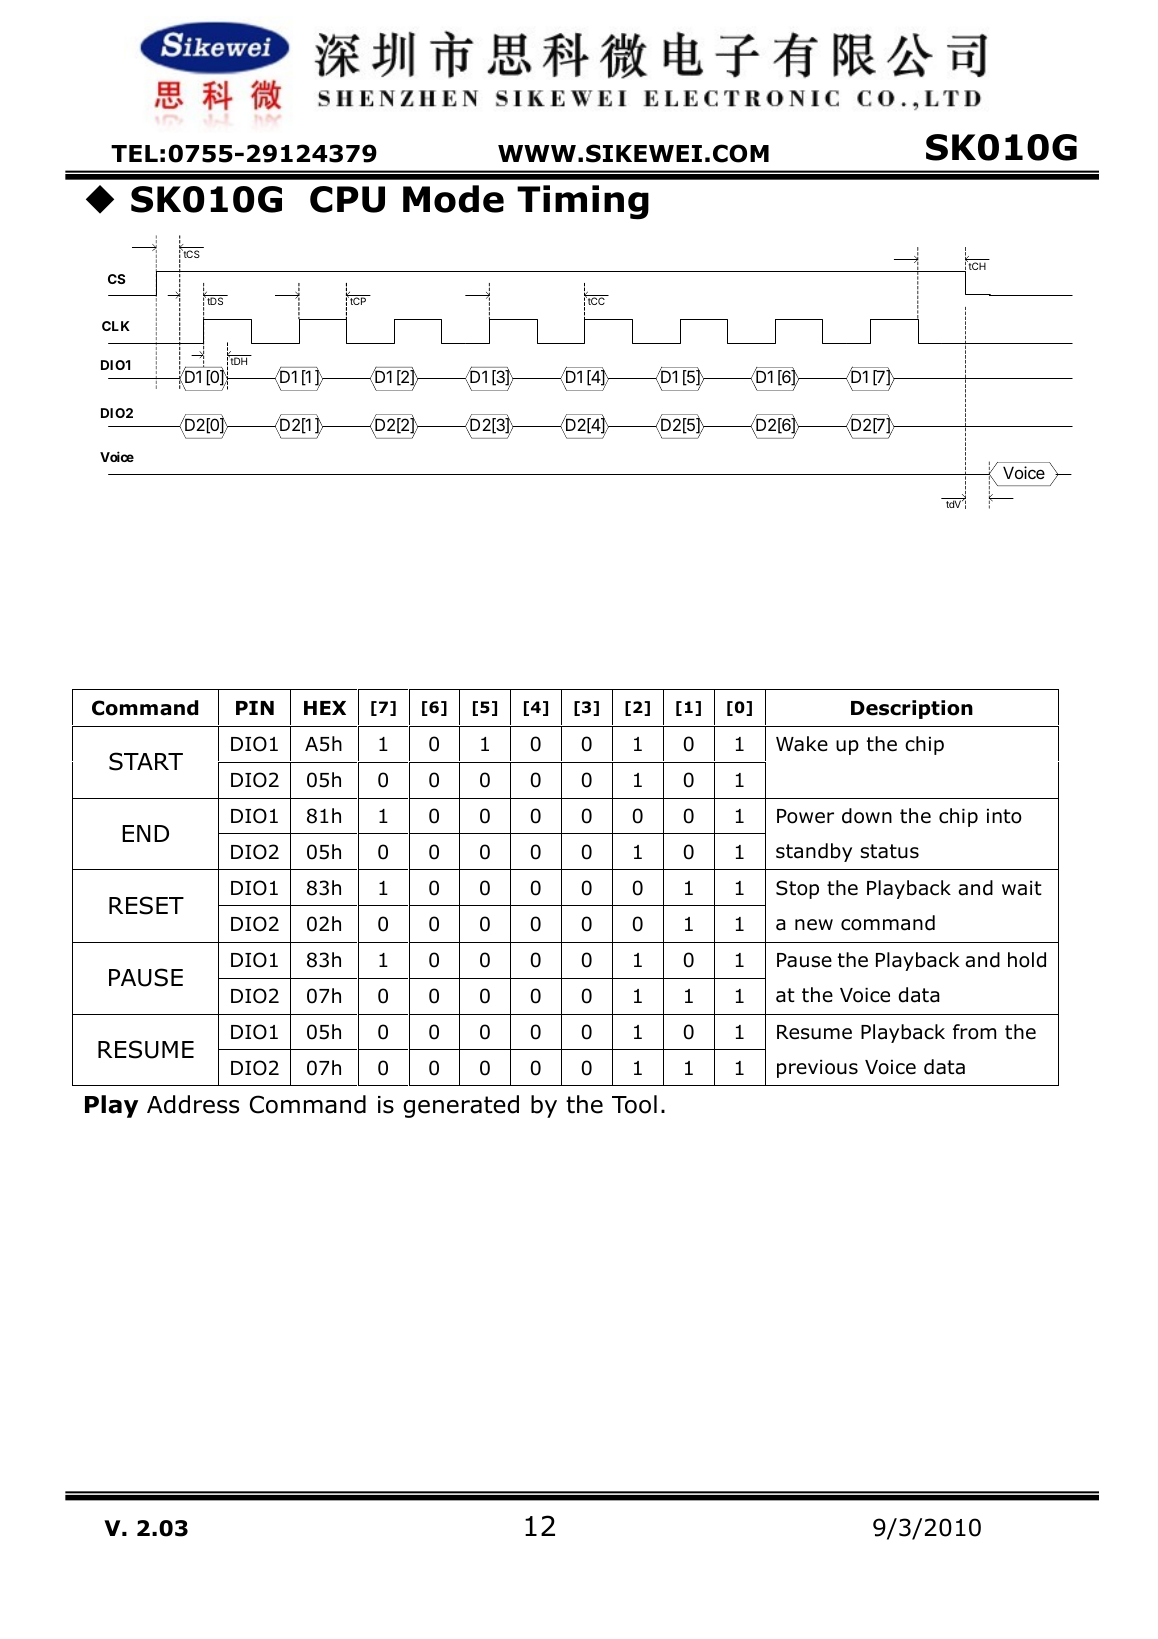 The height and width of the document is (1639, 1158). What do you see at coordinates (193, 1104) in the document?
I see `Address` at bounding box center [193, 1104].
